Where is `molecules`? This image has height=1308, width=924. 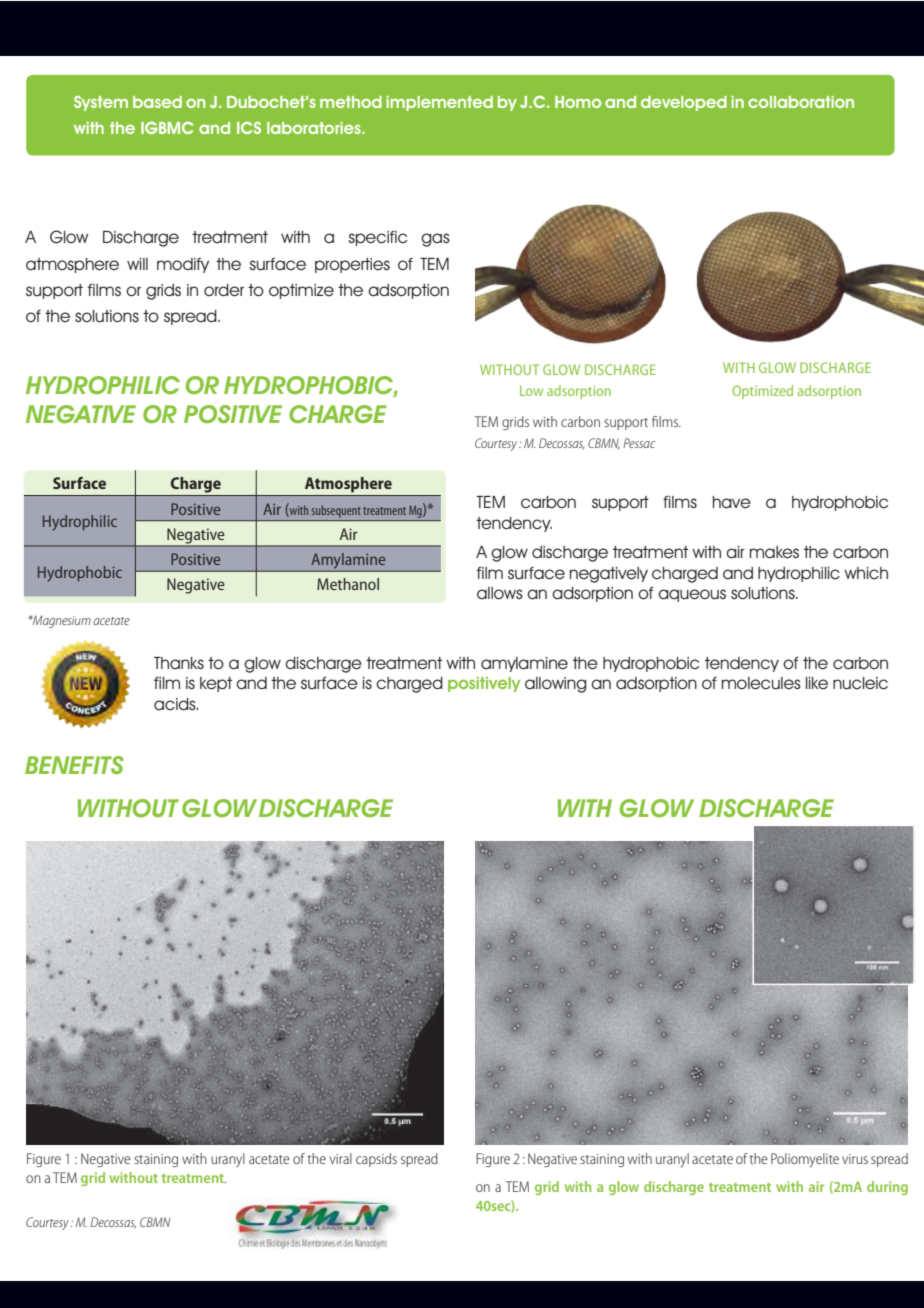 molecules is located at coordinates (761, 683).
